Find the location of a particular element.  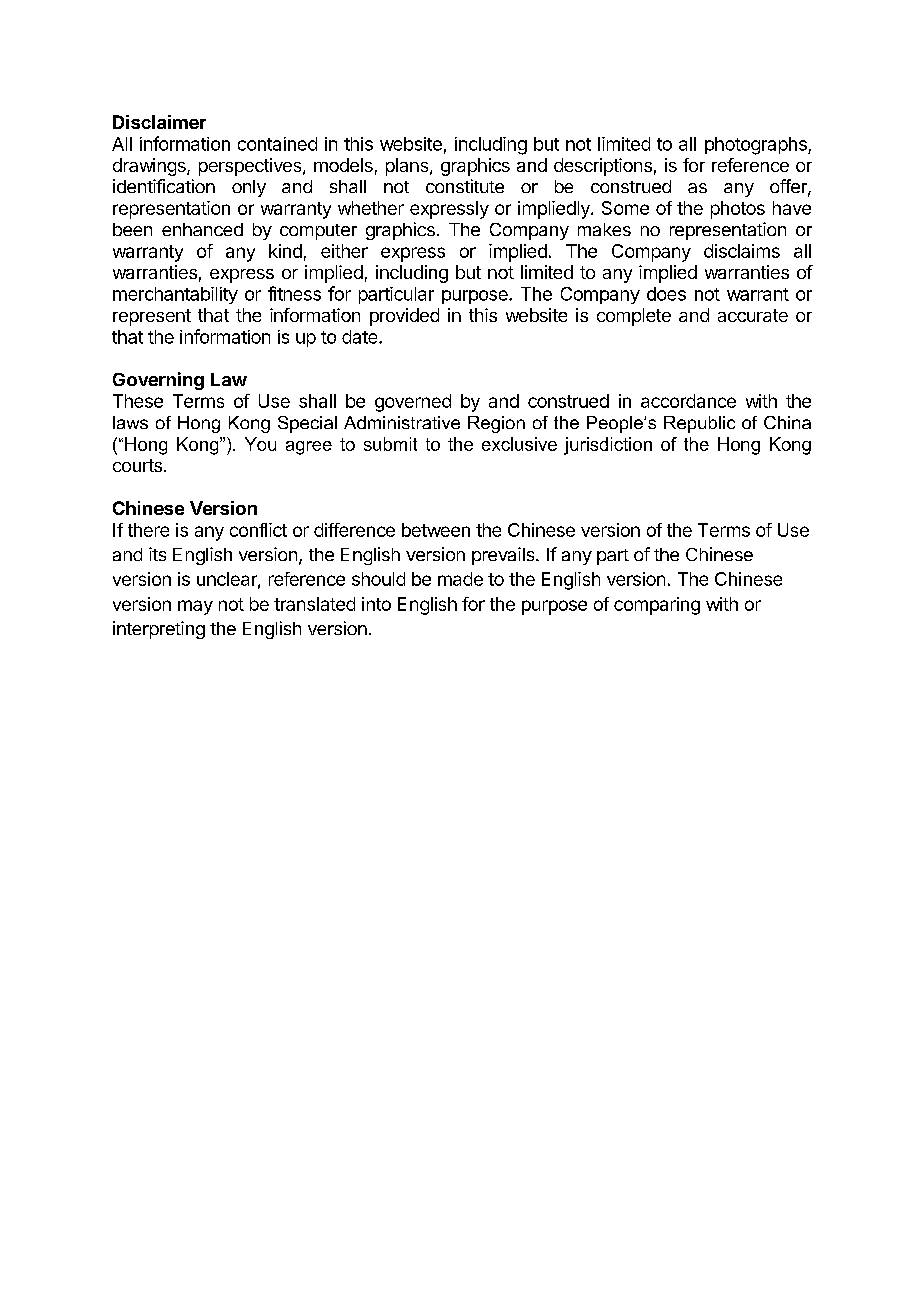

may is located at coordinates (195, 607).
